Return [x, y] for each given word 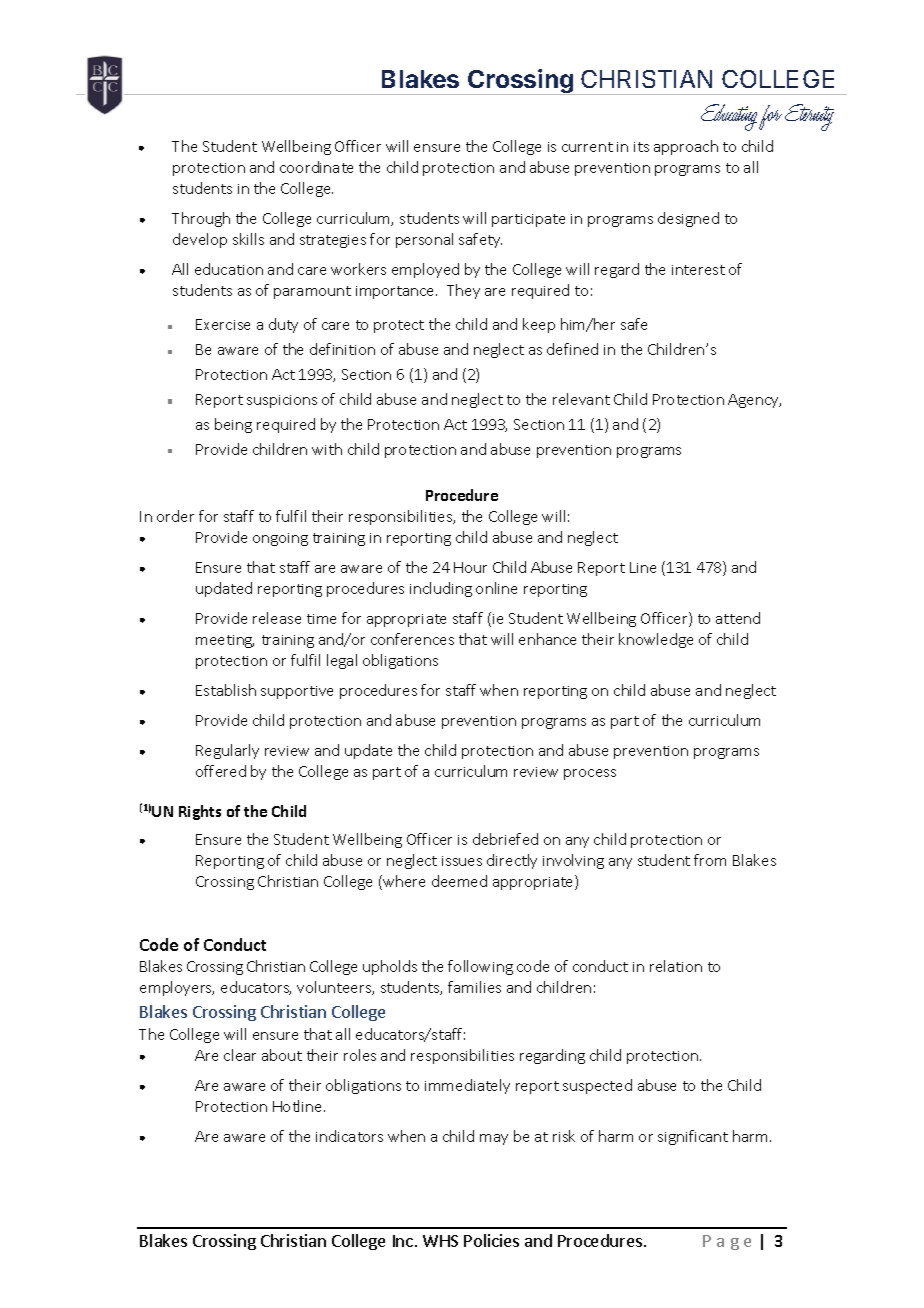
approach [686, 147]
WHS [440, 1241]
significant [693, 1137]
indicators [349, 1136]
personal [424, 240]
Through [201, 219]
